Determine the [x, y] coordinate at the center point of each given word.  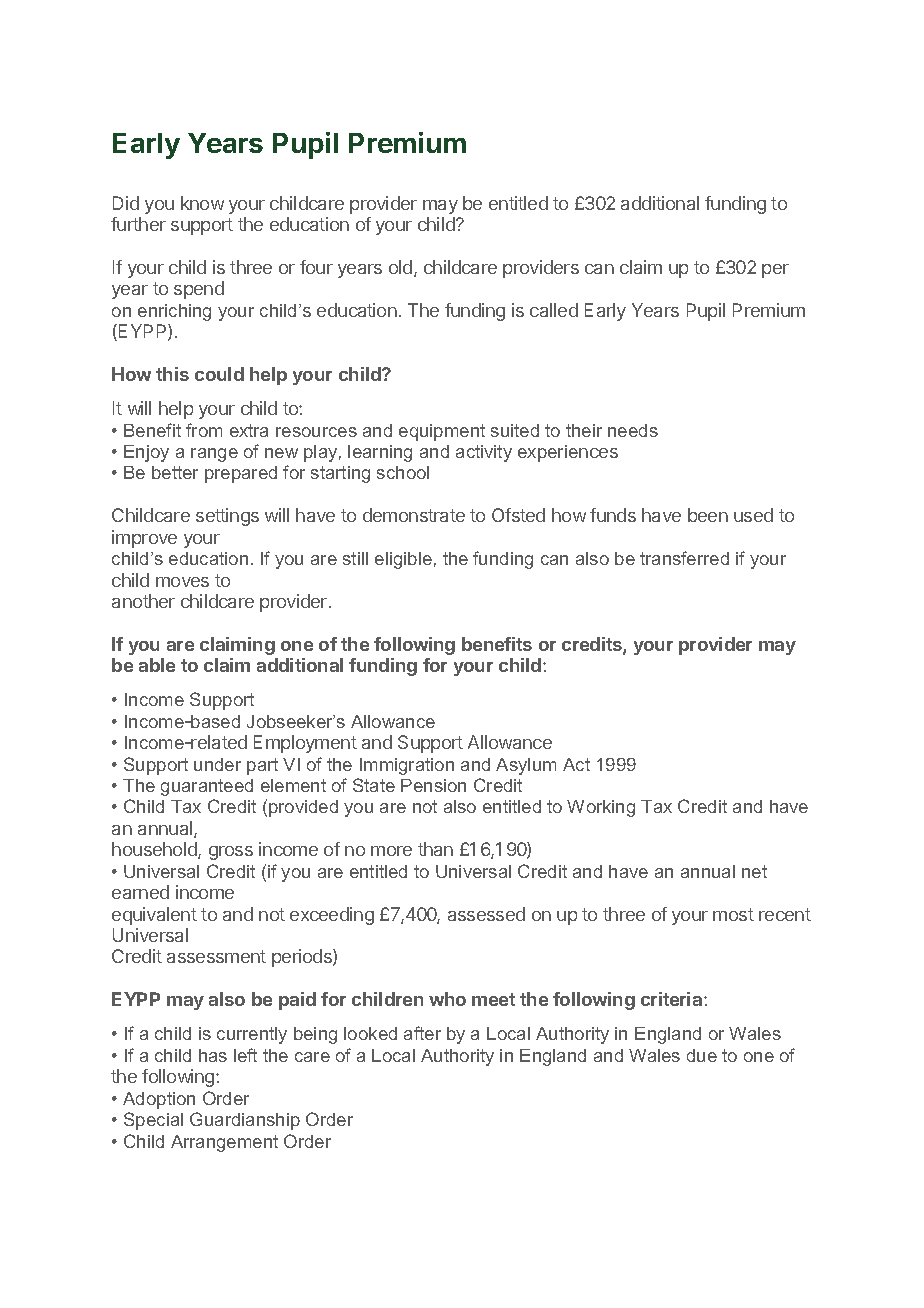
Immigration [407, 766]
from [204, 430]
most [733, 914]
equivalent [154, 916]
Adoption [159, 1100]
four [316, 267]
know [202, 203]
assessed [486, 914]
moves [182, 582]
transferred [684, 558]
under [217, 764]
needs [633, 430]
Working [601, 808]
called [554, 310]
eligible [403, 560]
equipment [442, 432]
